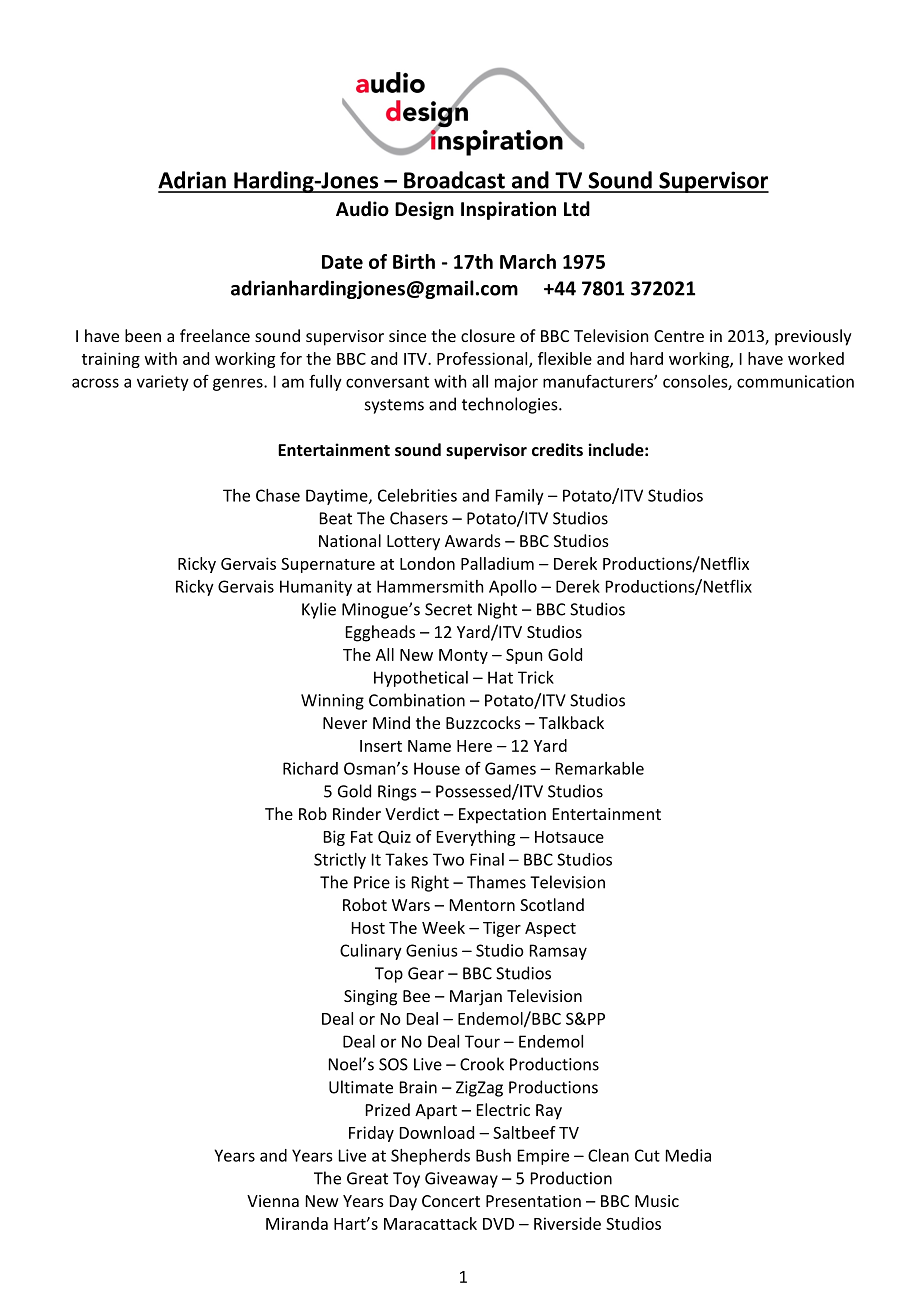  What do you see at coordinates (558, 952) in the document?
I see `Ramsay` at bounding box center [558, 952].
